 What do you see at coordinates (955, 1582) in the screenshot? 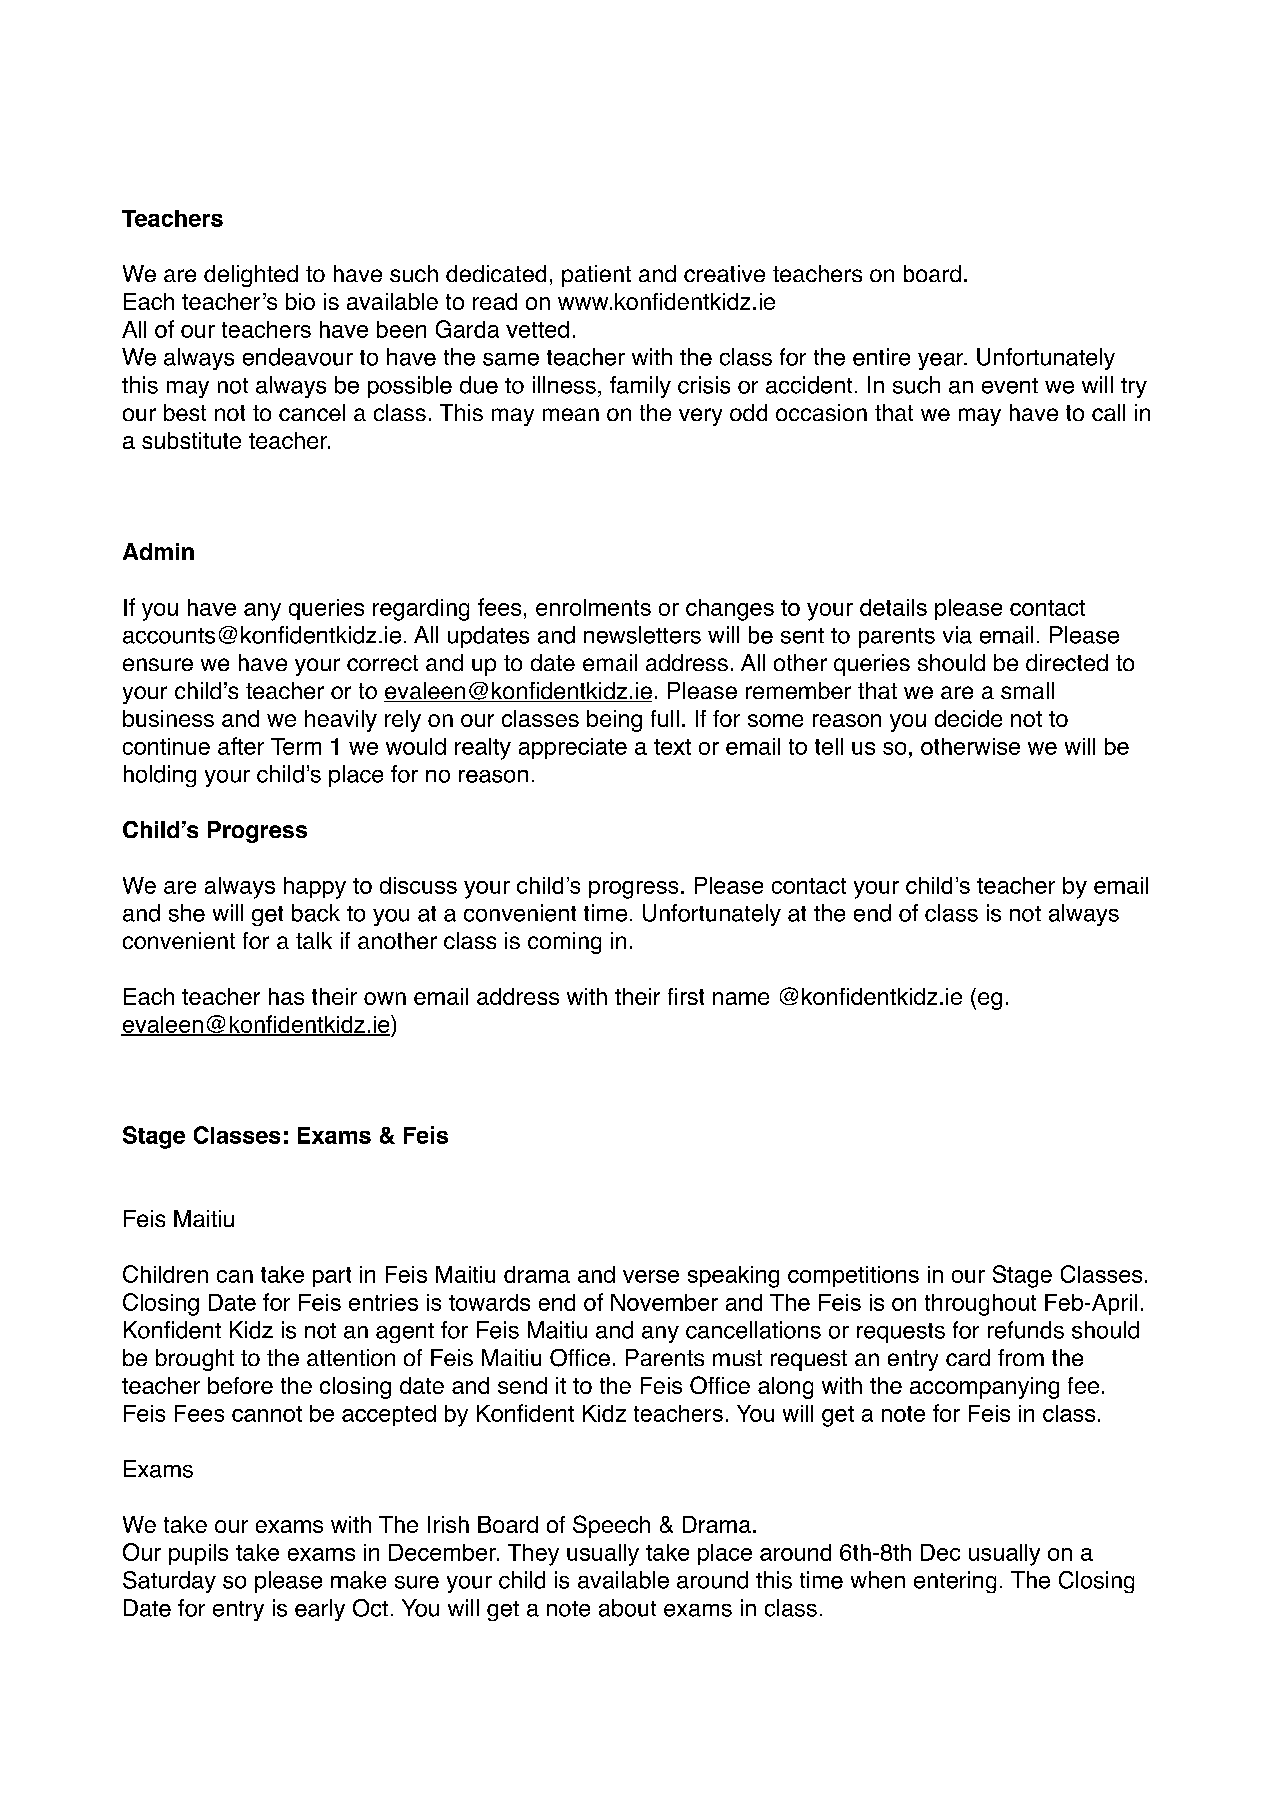
I see `entering` at bounding box center [955, 1582].
